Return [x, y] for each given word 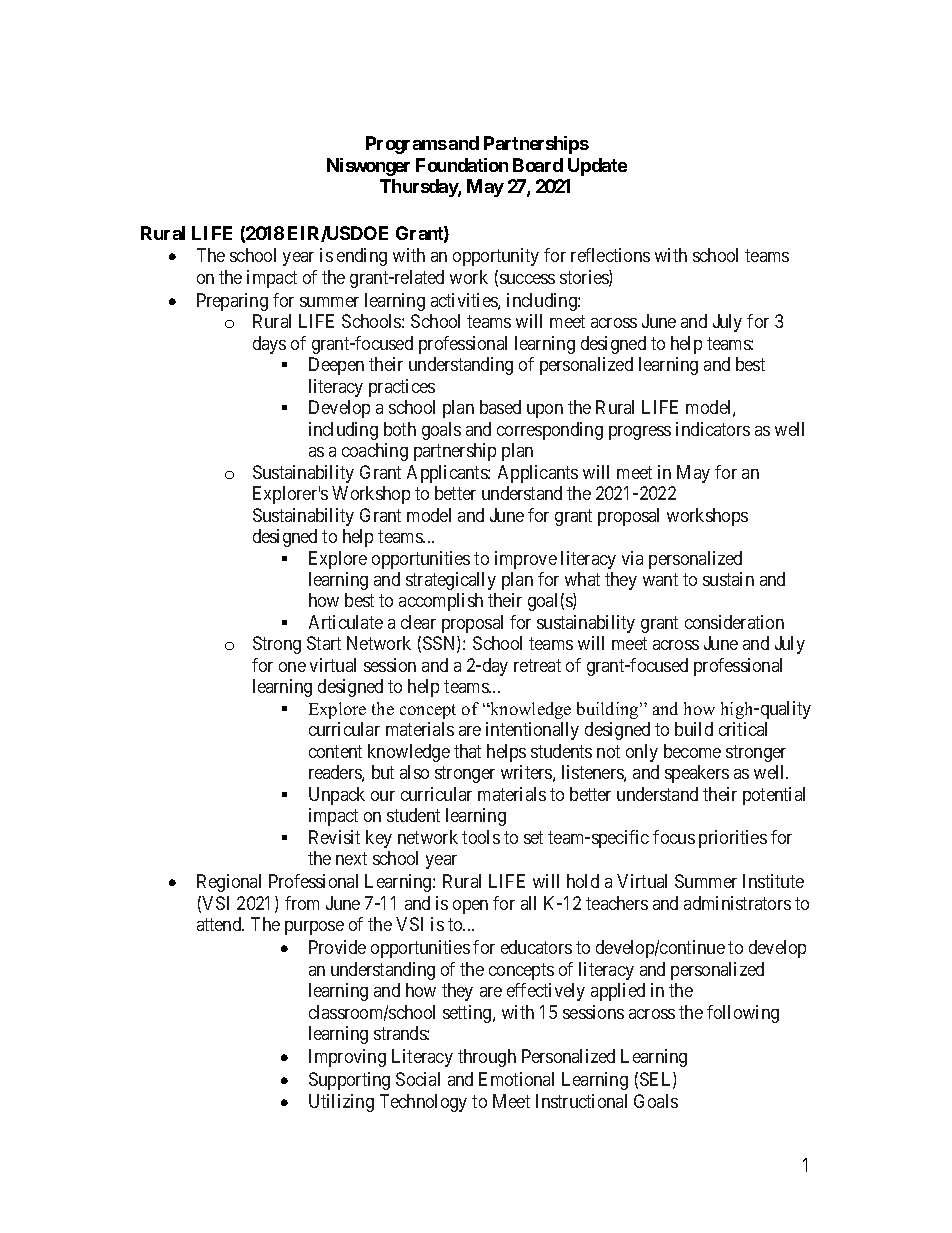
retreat [537, 665]
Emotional [516, 1079]
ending [362, 257]
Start [324, 643]
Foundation [462, 165]
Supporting [349, 1081]
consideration [734, 622]
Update [597, 167]
